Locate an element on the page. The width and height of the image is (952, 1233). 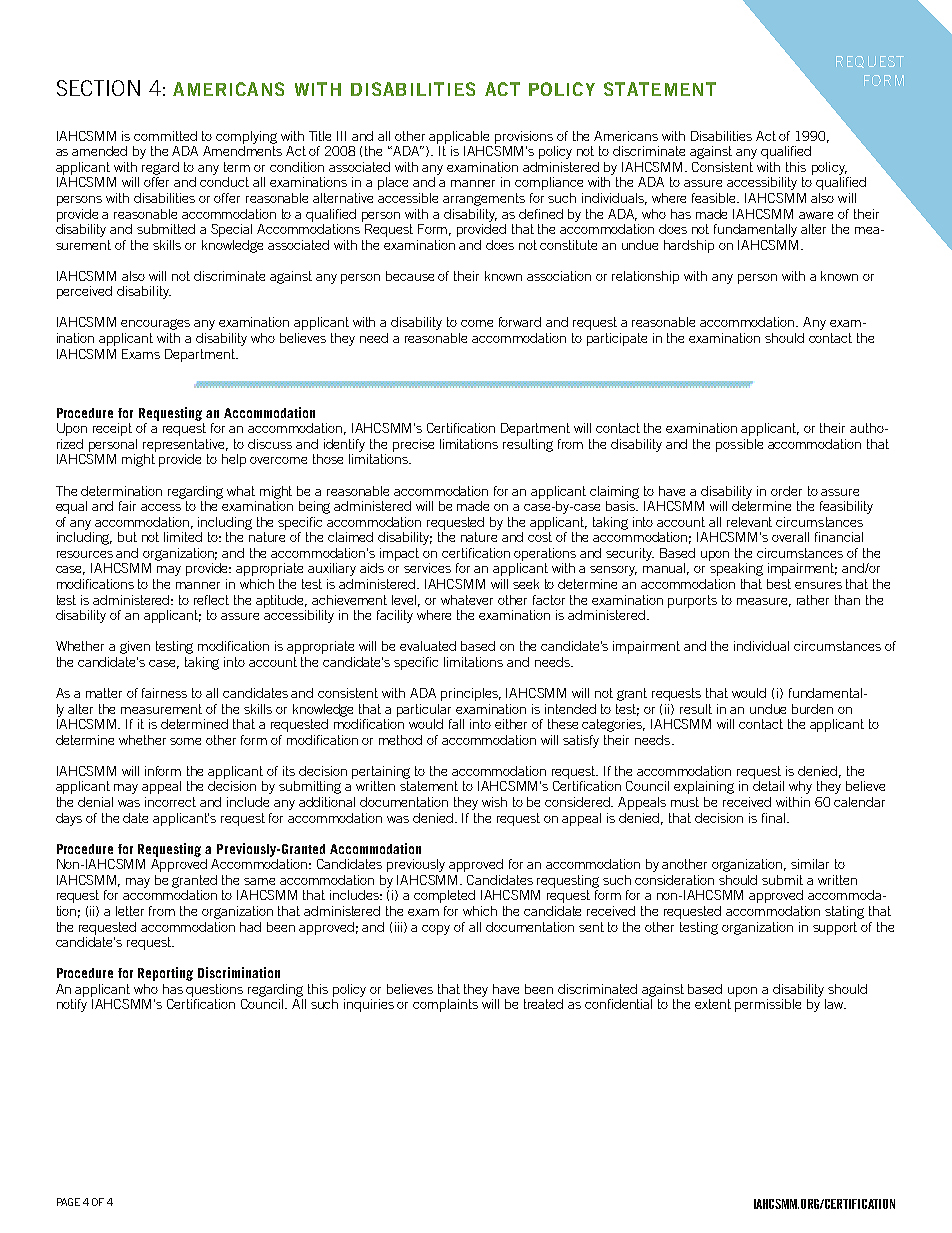
relevant is located at coordinates (749, 522).
